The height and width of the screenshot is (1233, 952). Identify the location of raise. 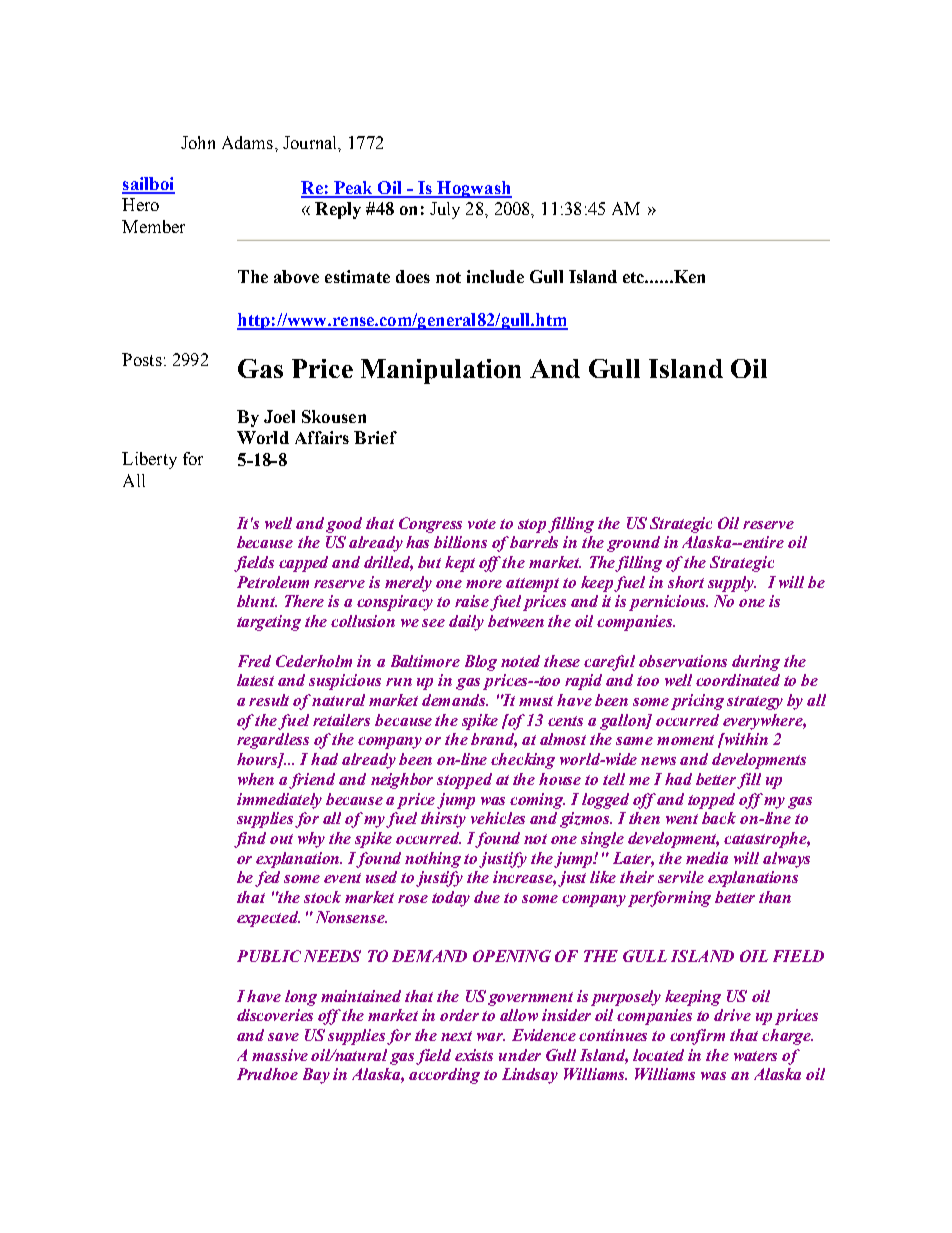
(473, 602).
